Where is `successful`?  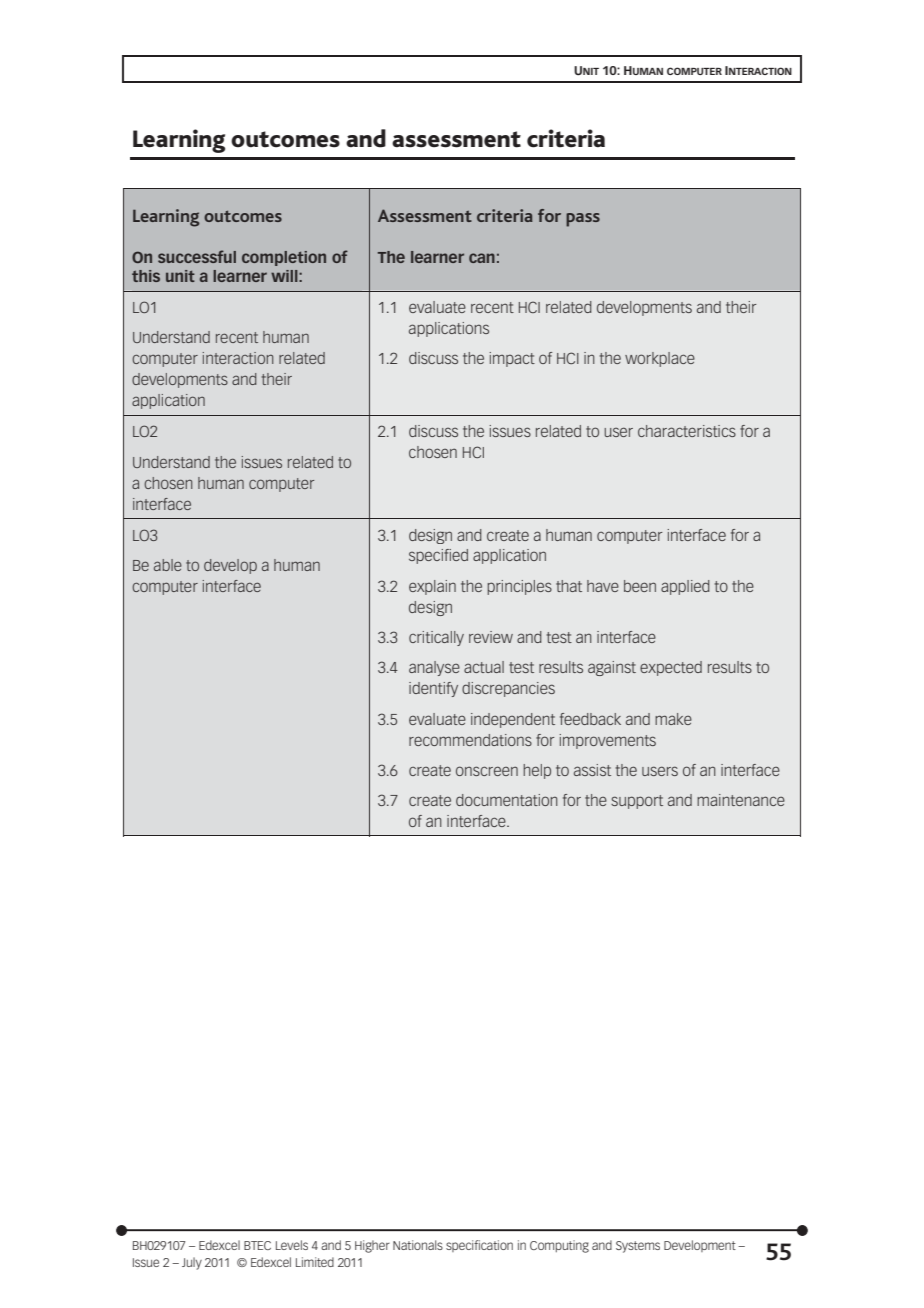
successful is located at coordinates (197, 256).
